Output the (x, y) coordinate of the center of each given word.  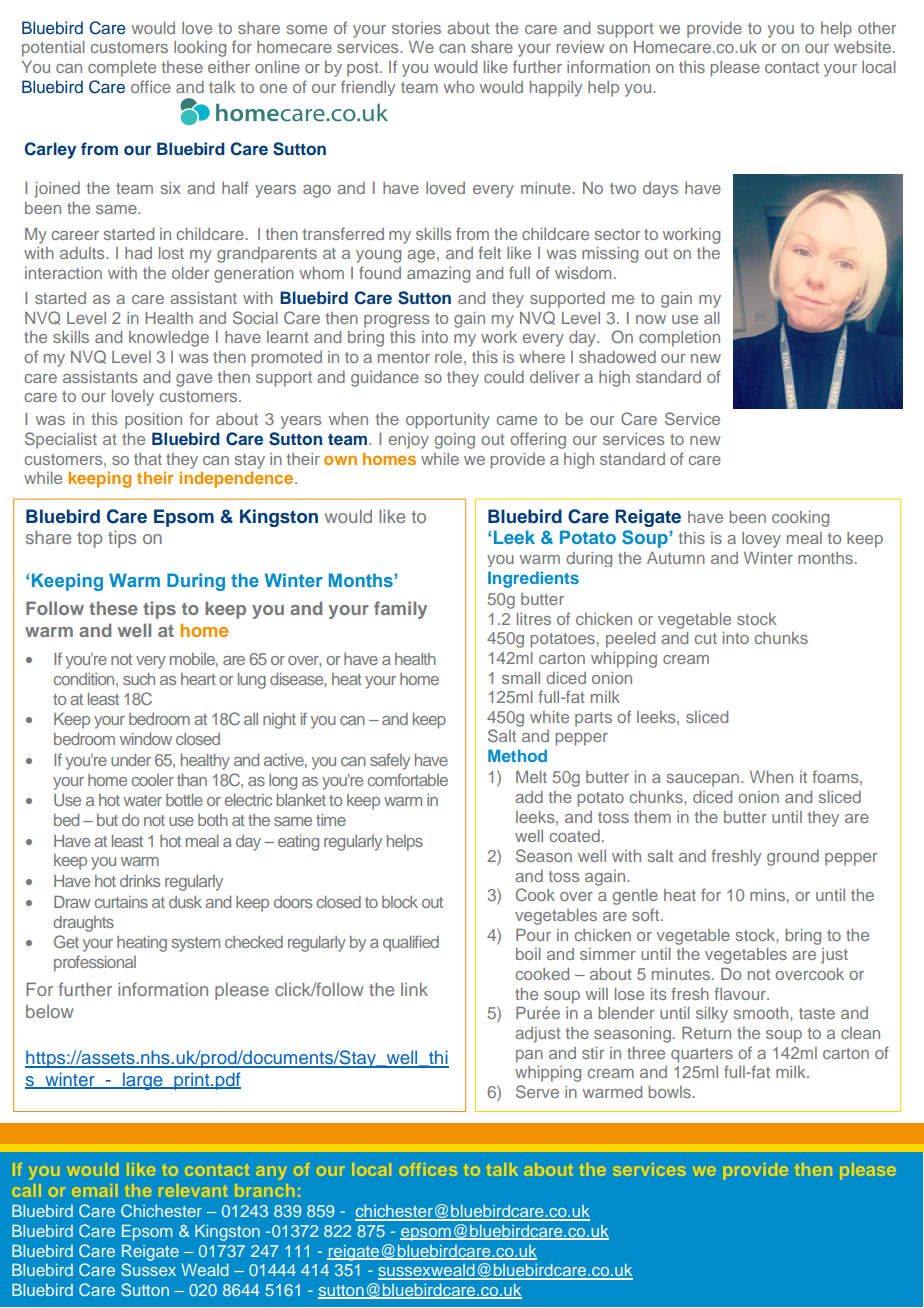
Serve (537, 1091)
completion (679, 339)
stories (416, 28)
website (864, 47)
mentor (404, 357)
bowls (669, 1092)
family (400, 610)
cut (706, 638)
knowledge (169, 339)
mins (767, 895)
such (139, 679)
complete (122, 69)
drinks (140, 881)
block (400, 902)
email (96, 1190)
